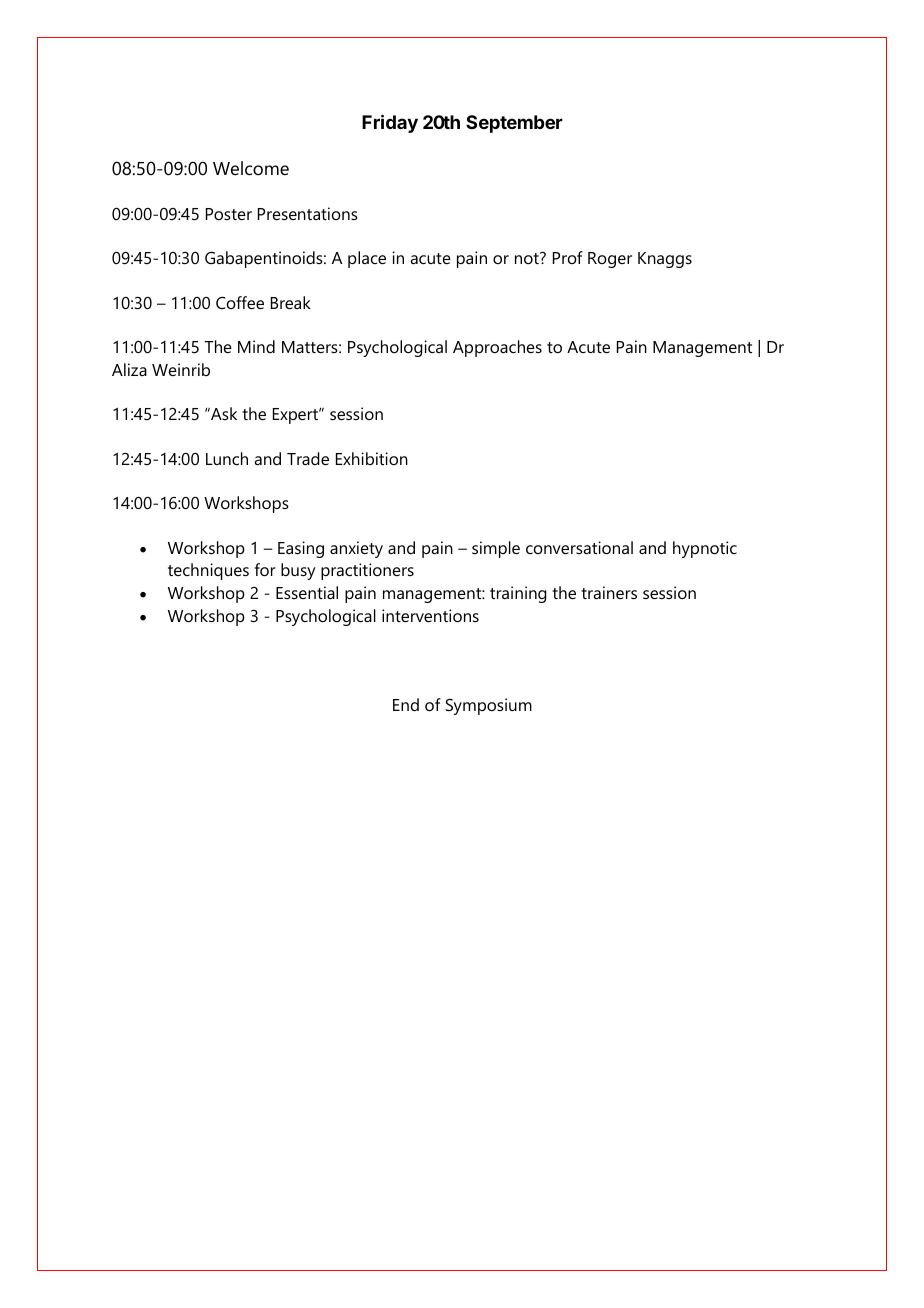 The height and width of the document is (1308, 924). I want to click on Mind, so click(256, 346).
